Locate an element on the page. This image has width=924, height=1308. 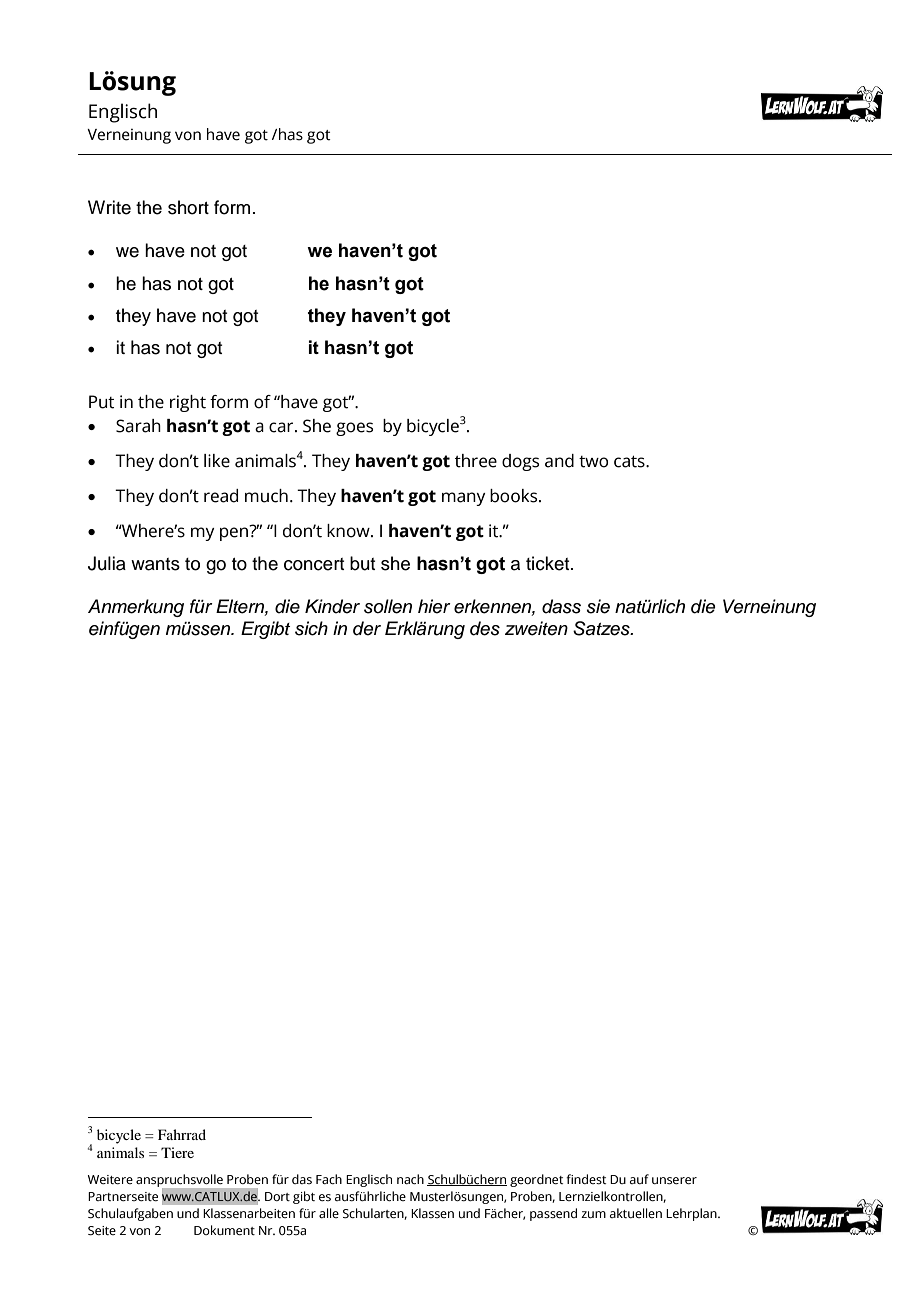
findest is located at coordinates (586, 1179).
